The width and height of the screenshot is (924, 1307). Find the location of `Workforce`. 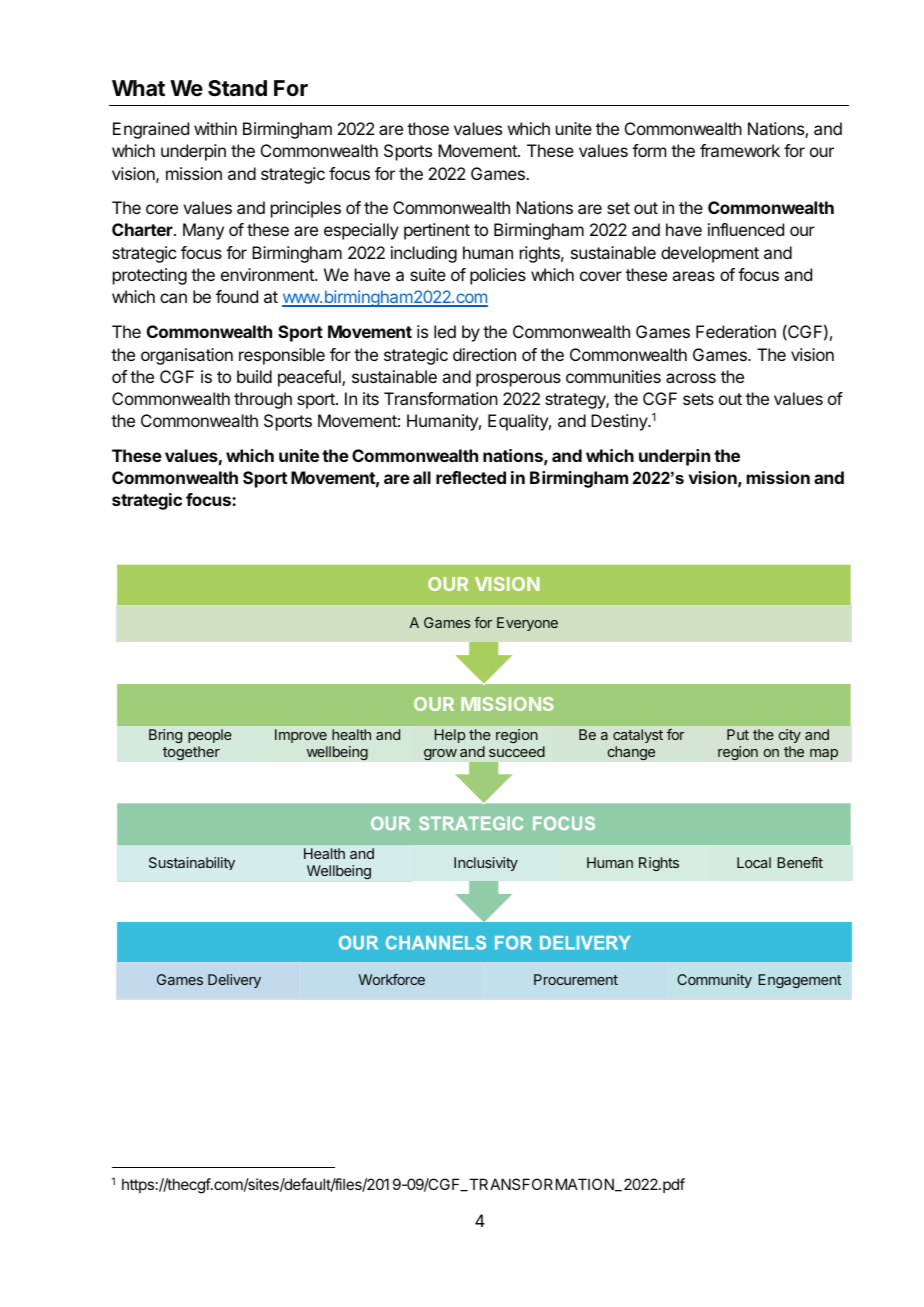

Workforce is located at coordinates (392, 979).
